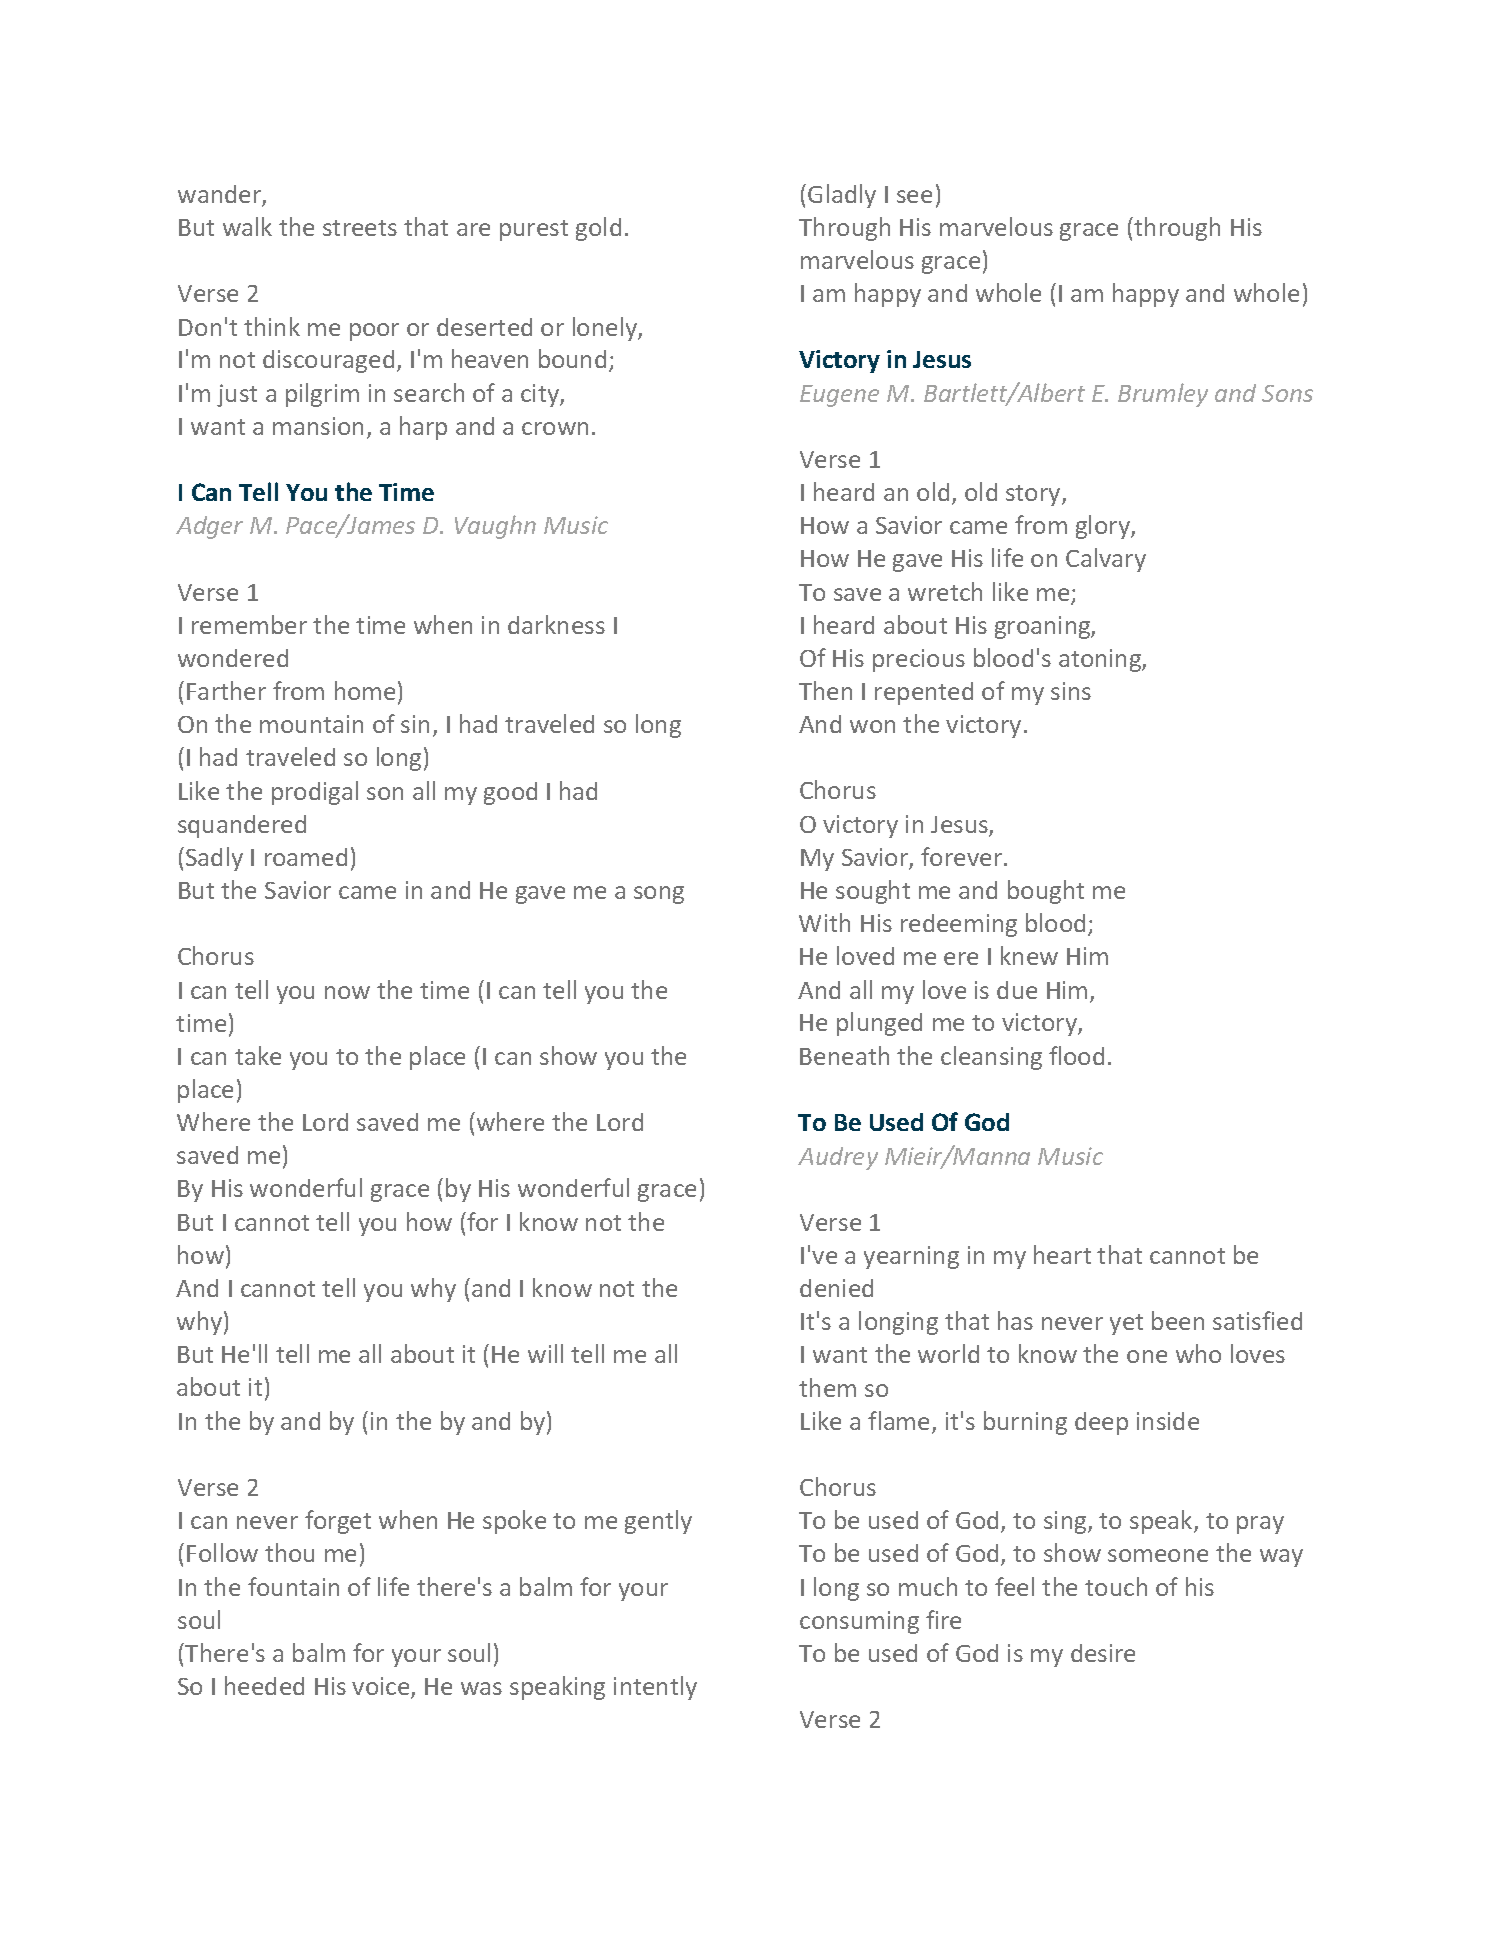 The image size is (1511, 1956). Describe the element at coordinates (914, 196) in the screenshot. I see `see` at that location.
